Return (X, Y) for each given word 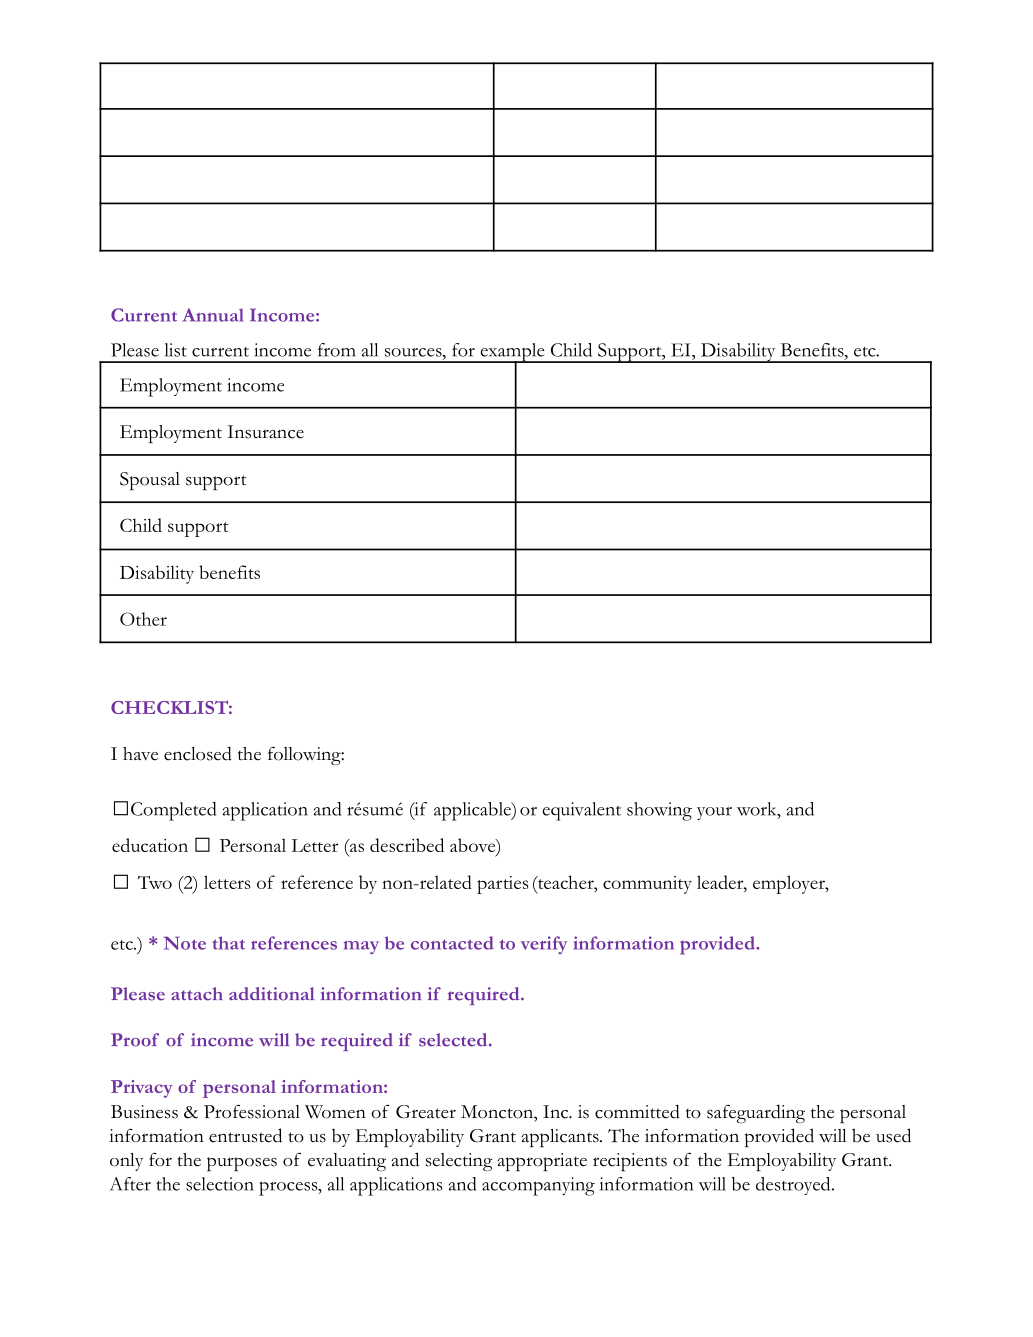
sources (414, 352)
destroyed (794, 1186)
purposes (242, 1164)
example (512, 353)
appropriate (542, 1162)
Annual (213, 315)
